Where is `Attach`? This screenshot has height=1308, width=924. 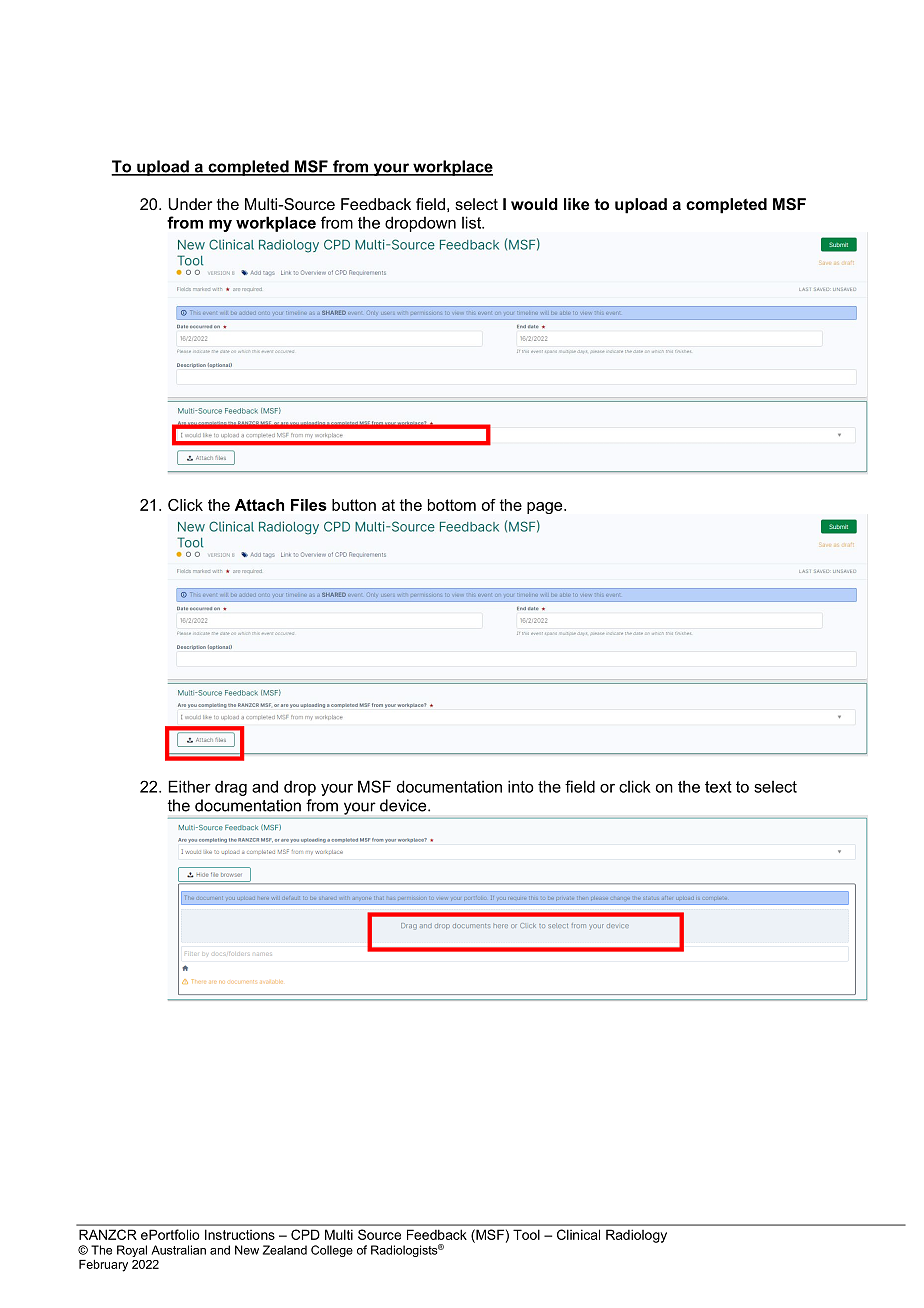 Attach is located at coordinates (259, 505).
